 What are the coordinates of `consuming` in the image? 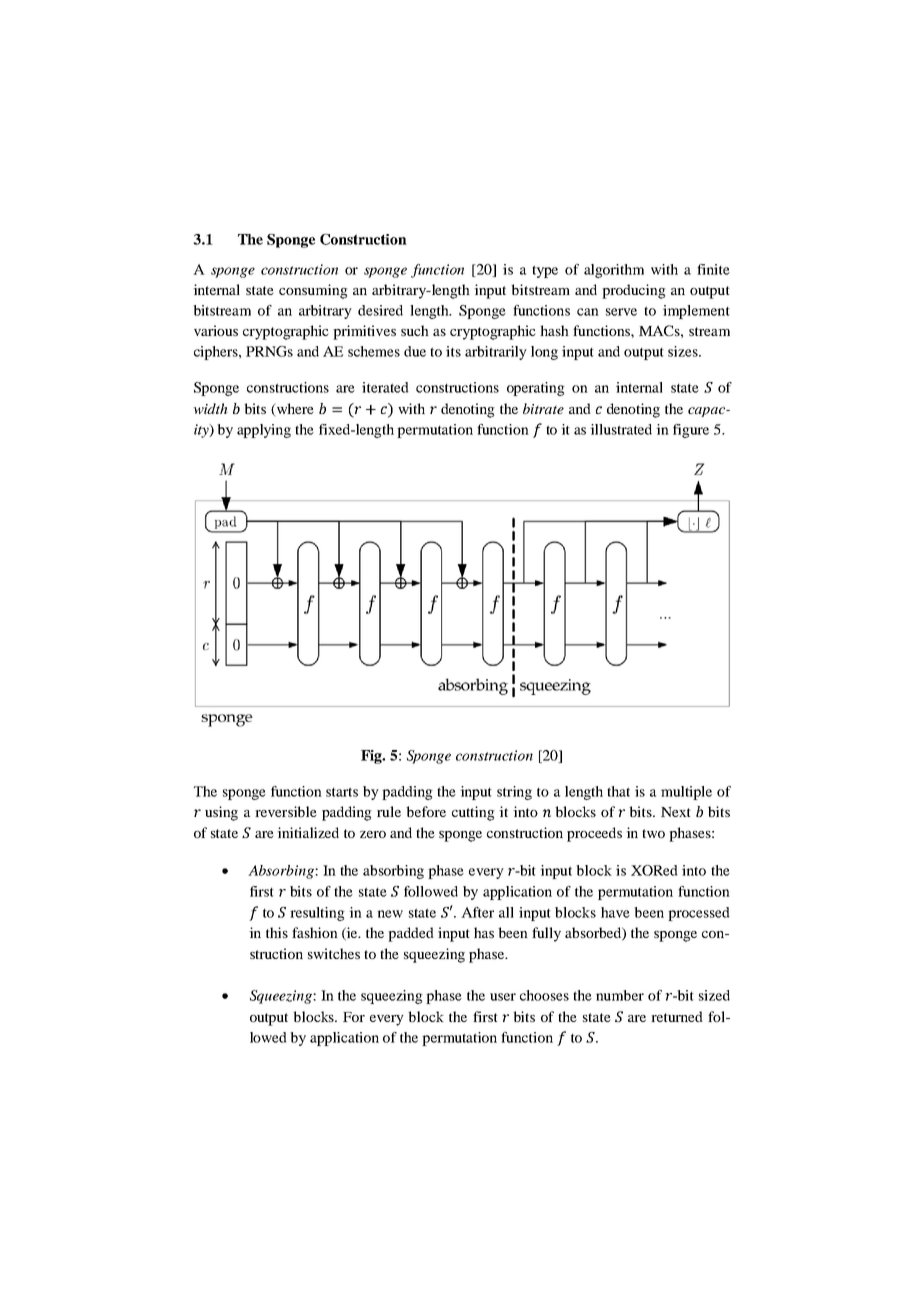 It's located at (313, 291).
